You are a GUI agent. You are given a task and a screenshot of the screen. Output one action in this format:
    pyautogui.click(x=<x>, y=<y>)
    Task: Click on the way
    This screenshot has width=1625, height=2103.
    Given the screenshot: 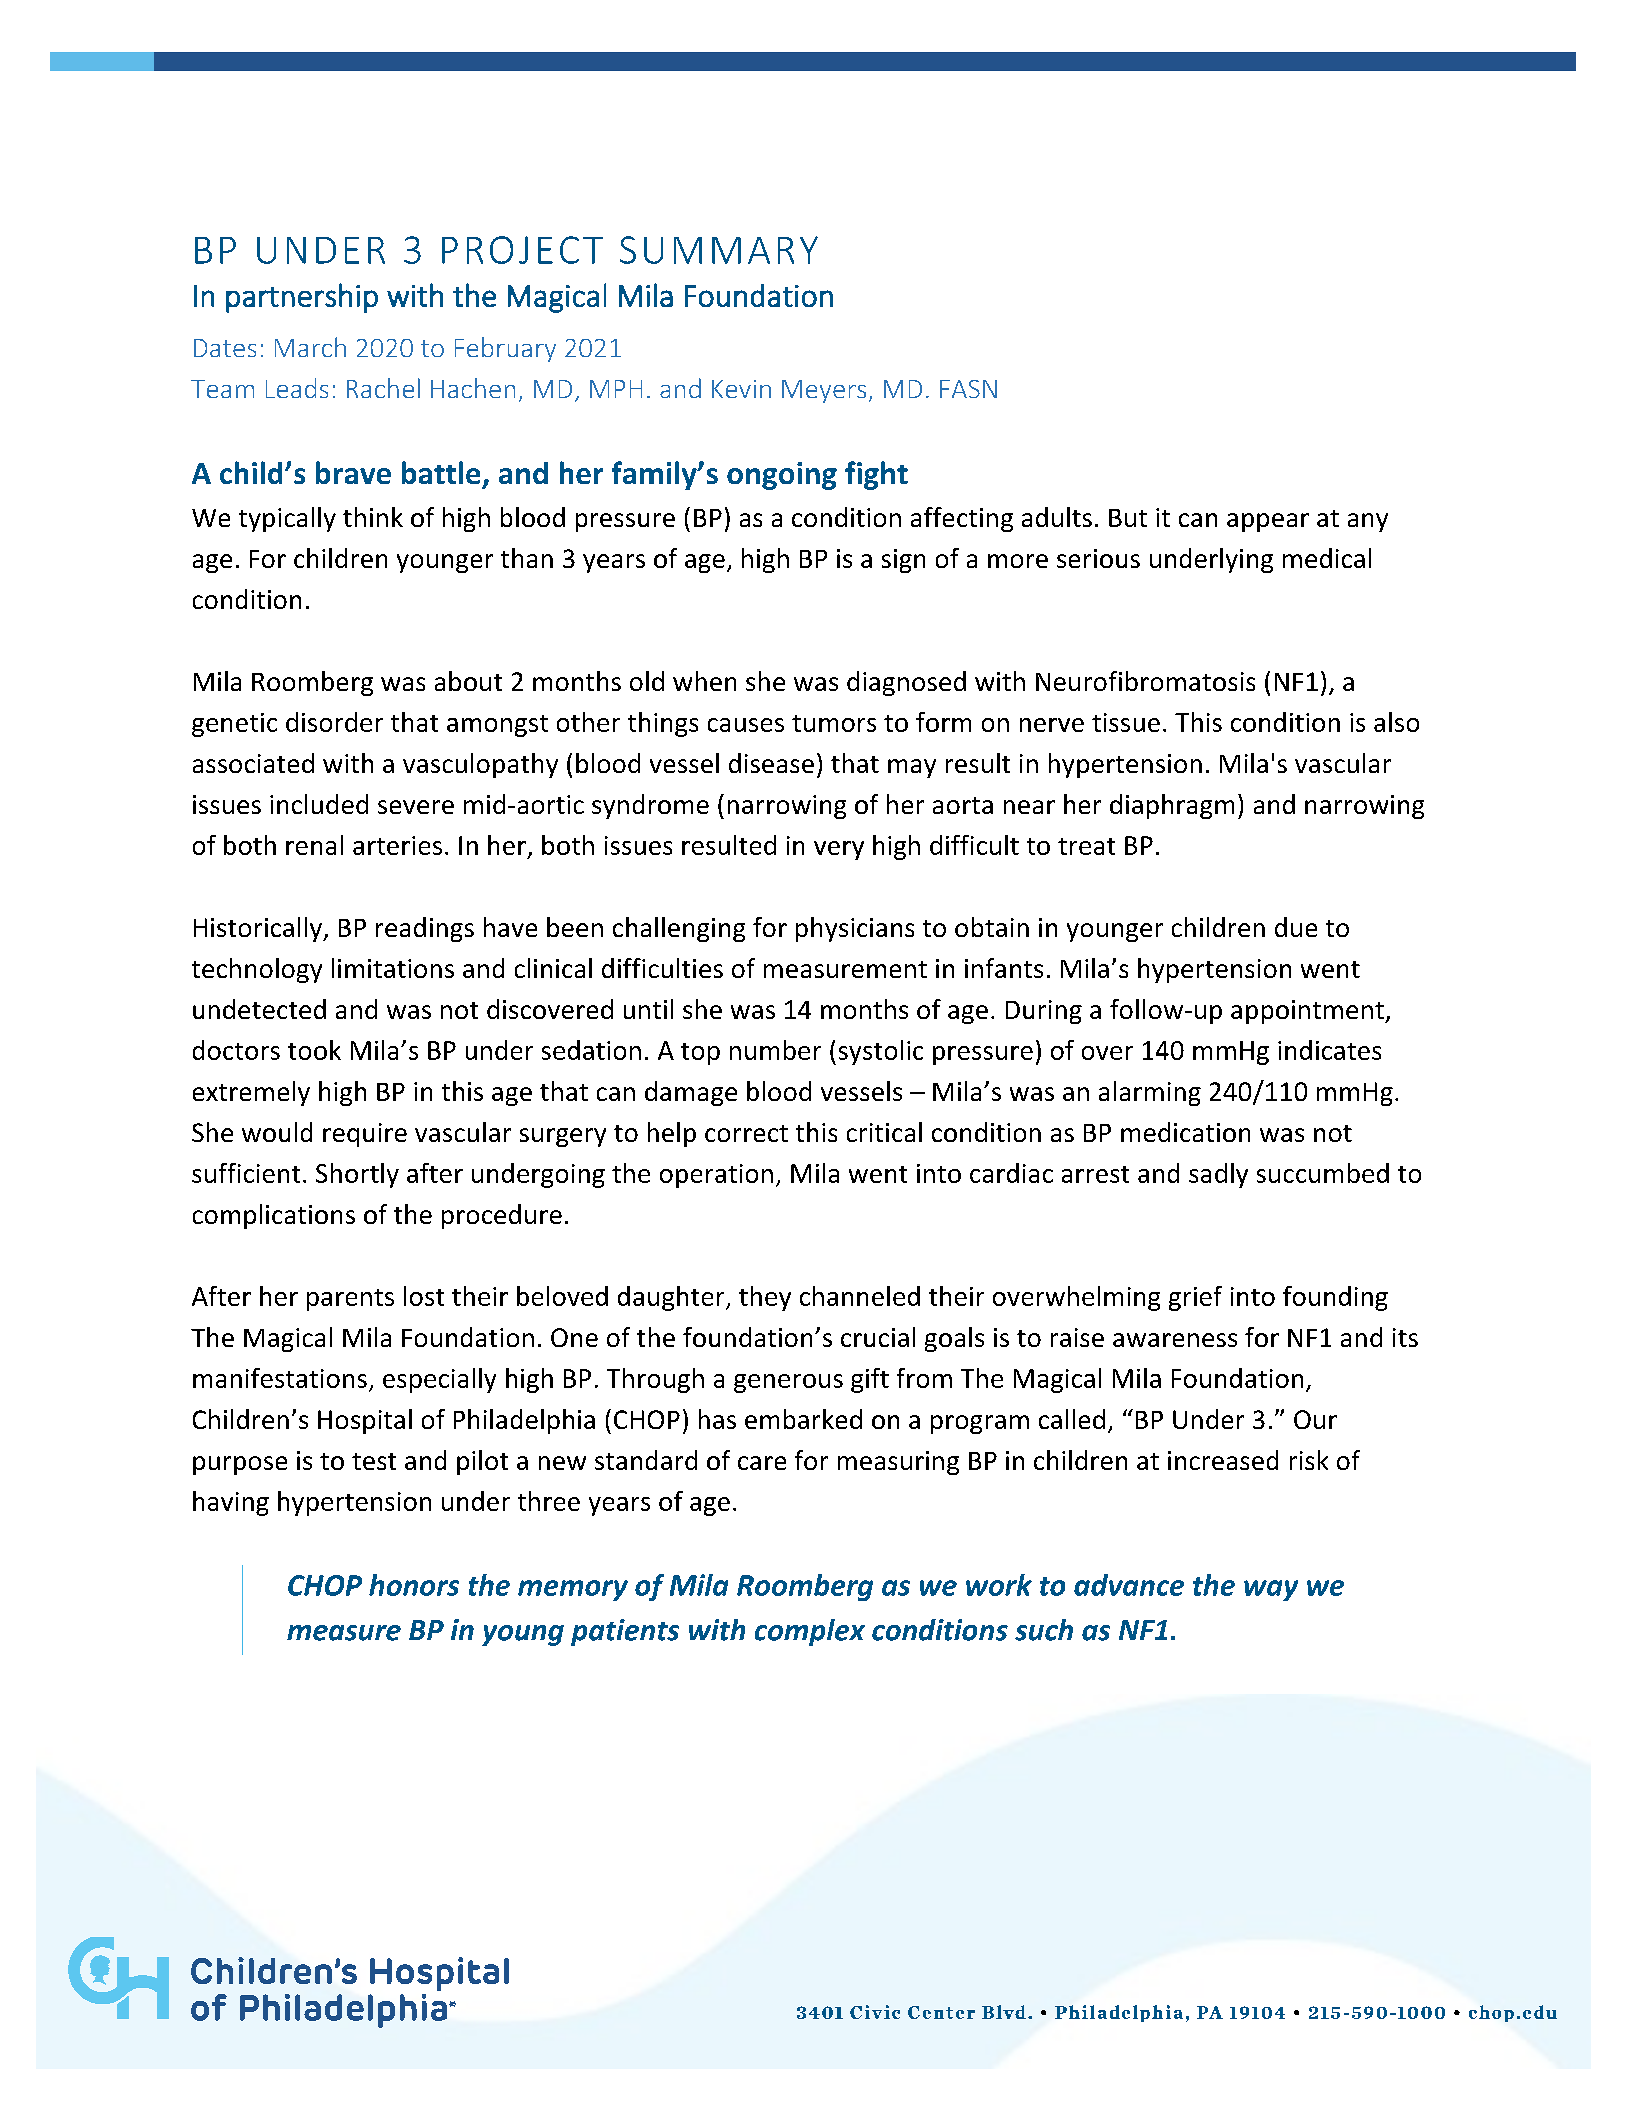 What is the action you would take?
    pyautogui.click(x=1271, y=1590)
